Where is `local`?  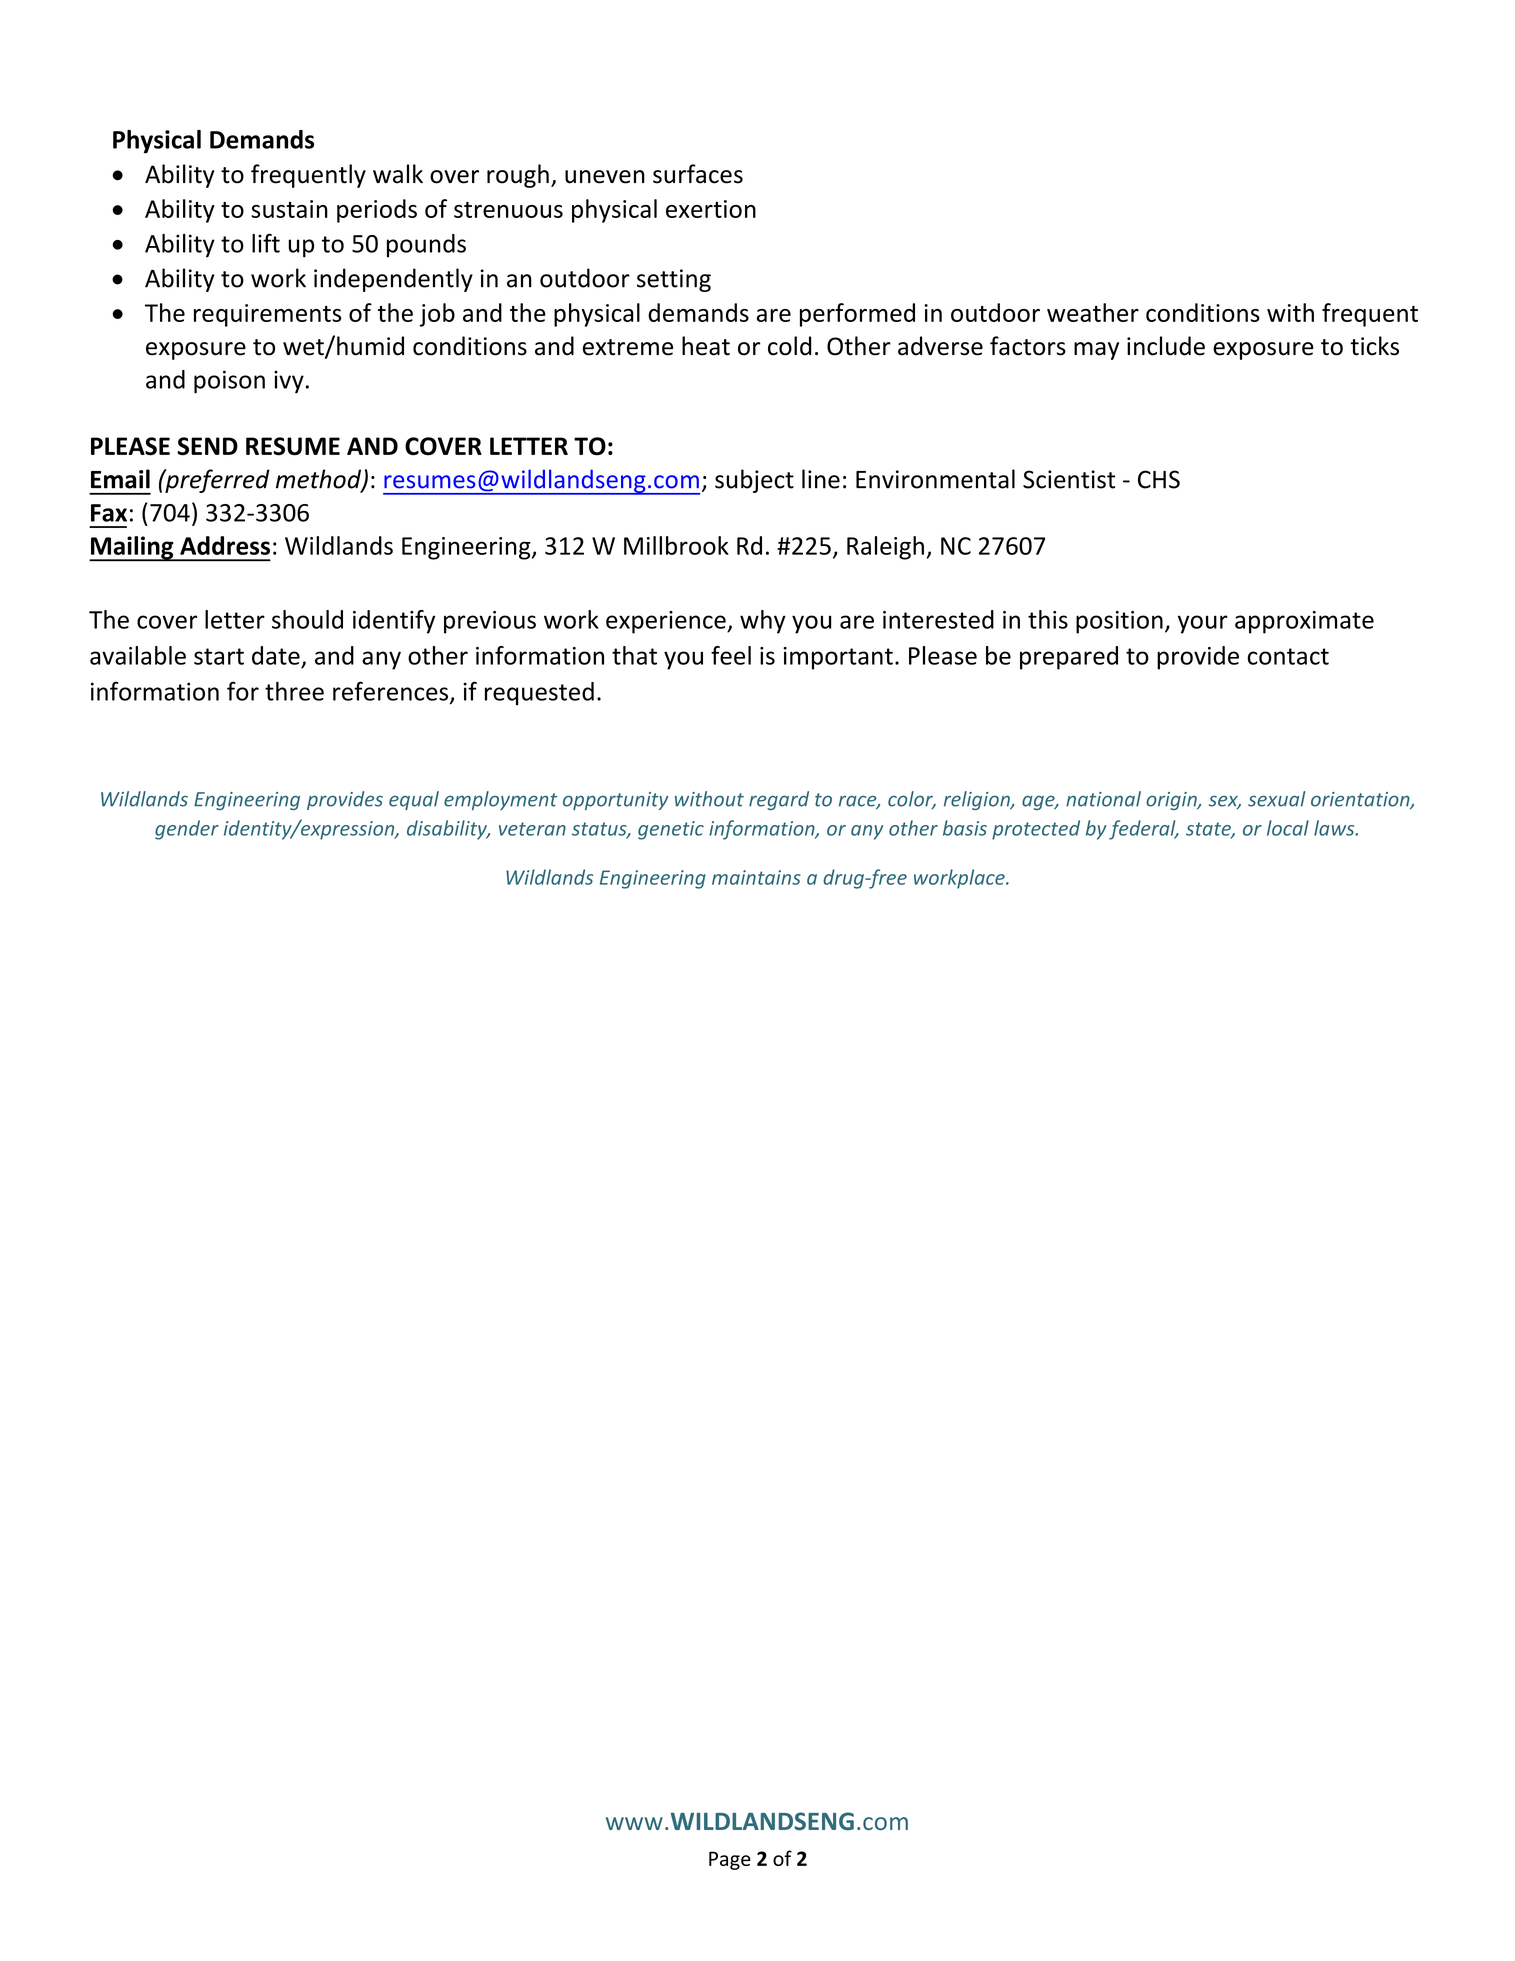
local is located at coordinates (1288, 828).
